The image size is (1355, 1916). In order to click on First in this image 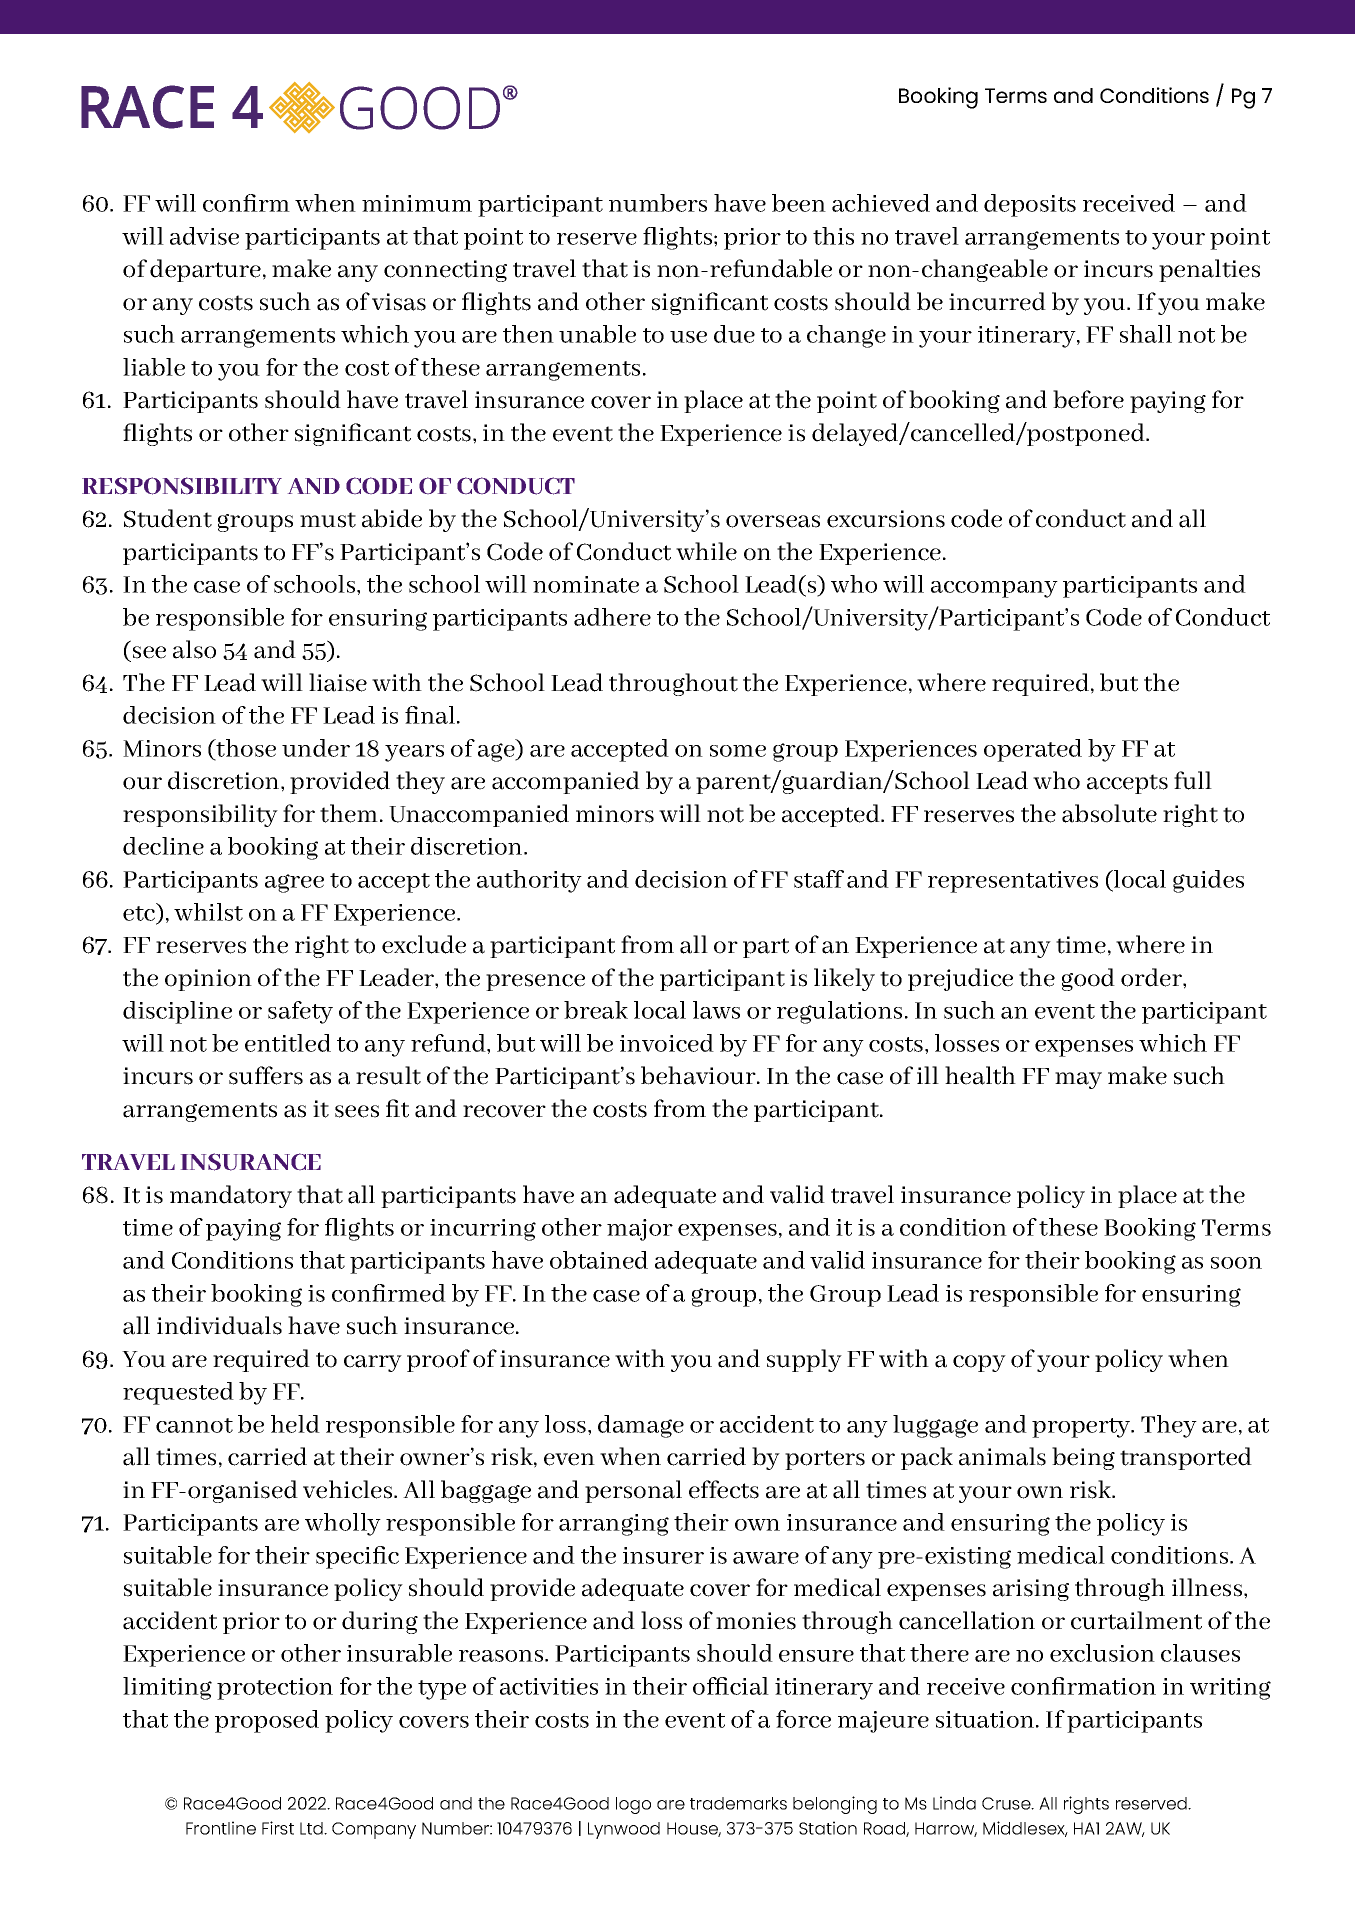, I will do `click(278, 1828)`.
